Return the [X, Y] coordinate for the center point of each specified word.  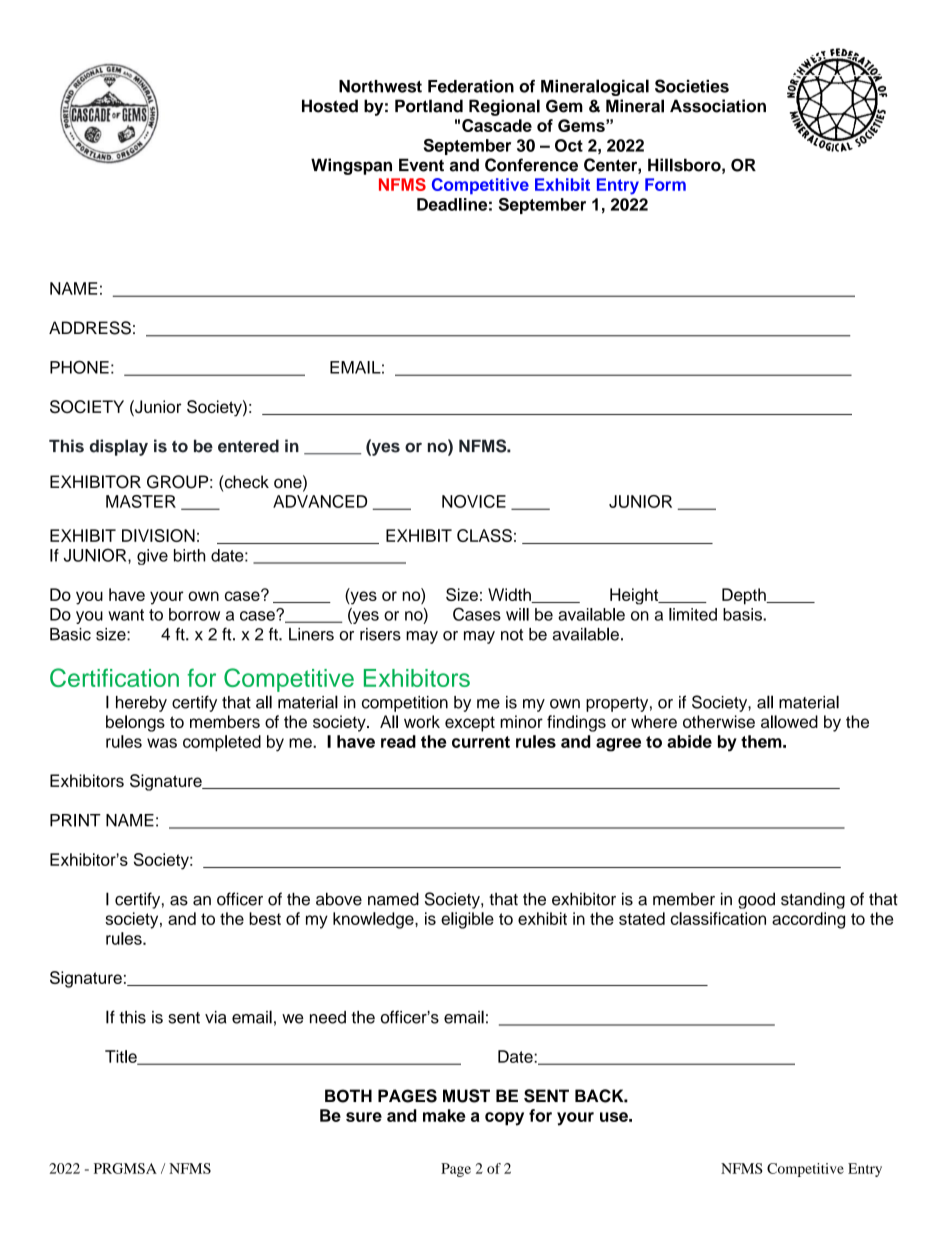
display [119, 447]
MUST [466, 1096]
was [162, 743]
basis [743, 614]
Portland [429, 106]
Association [718, 106]
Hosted [330, 106]
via [215, 1017]
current [481, 742]
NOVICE [474, 501]
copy [504, 1119]
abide [689, 741]
